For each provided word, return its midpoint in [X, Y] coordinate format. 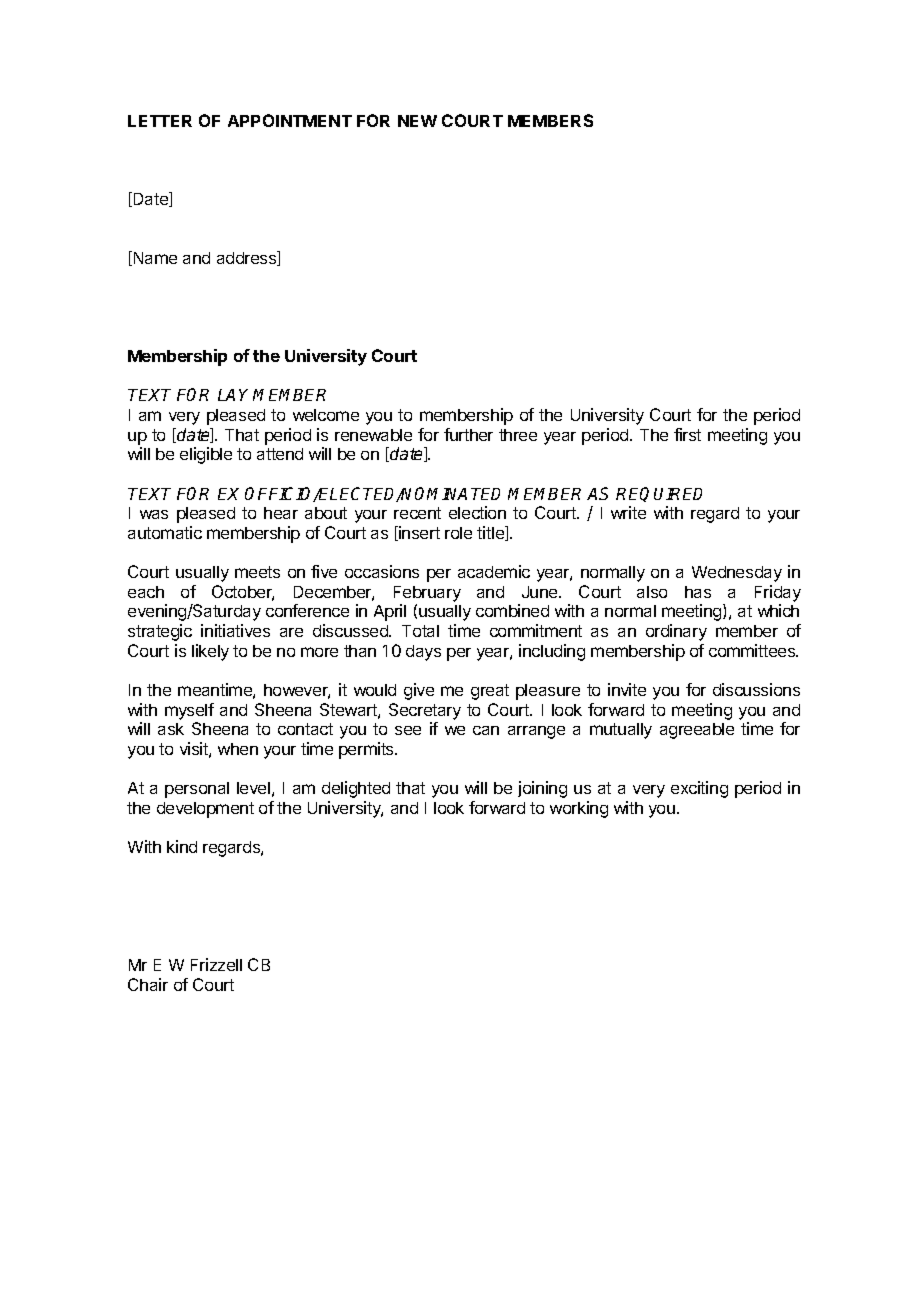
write [628, 512]
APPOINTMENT [290, 120]
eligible [206, 455]
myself [189, 711]
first [687, 434]
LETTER [160, 121]
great [490, 692]
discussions [756, 689]
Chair [148, 984]
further [468, 434]
